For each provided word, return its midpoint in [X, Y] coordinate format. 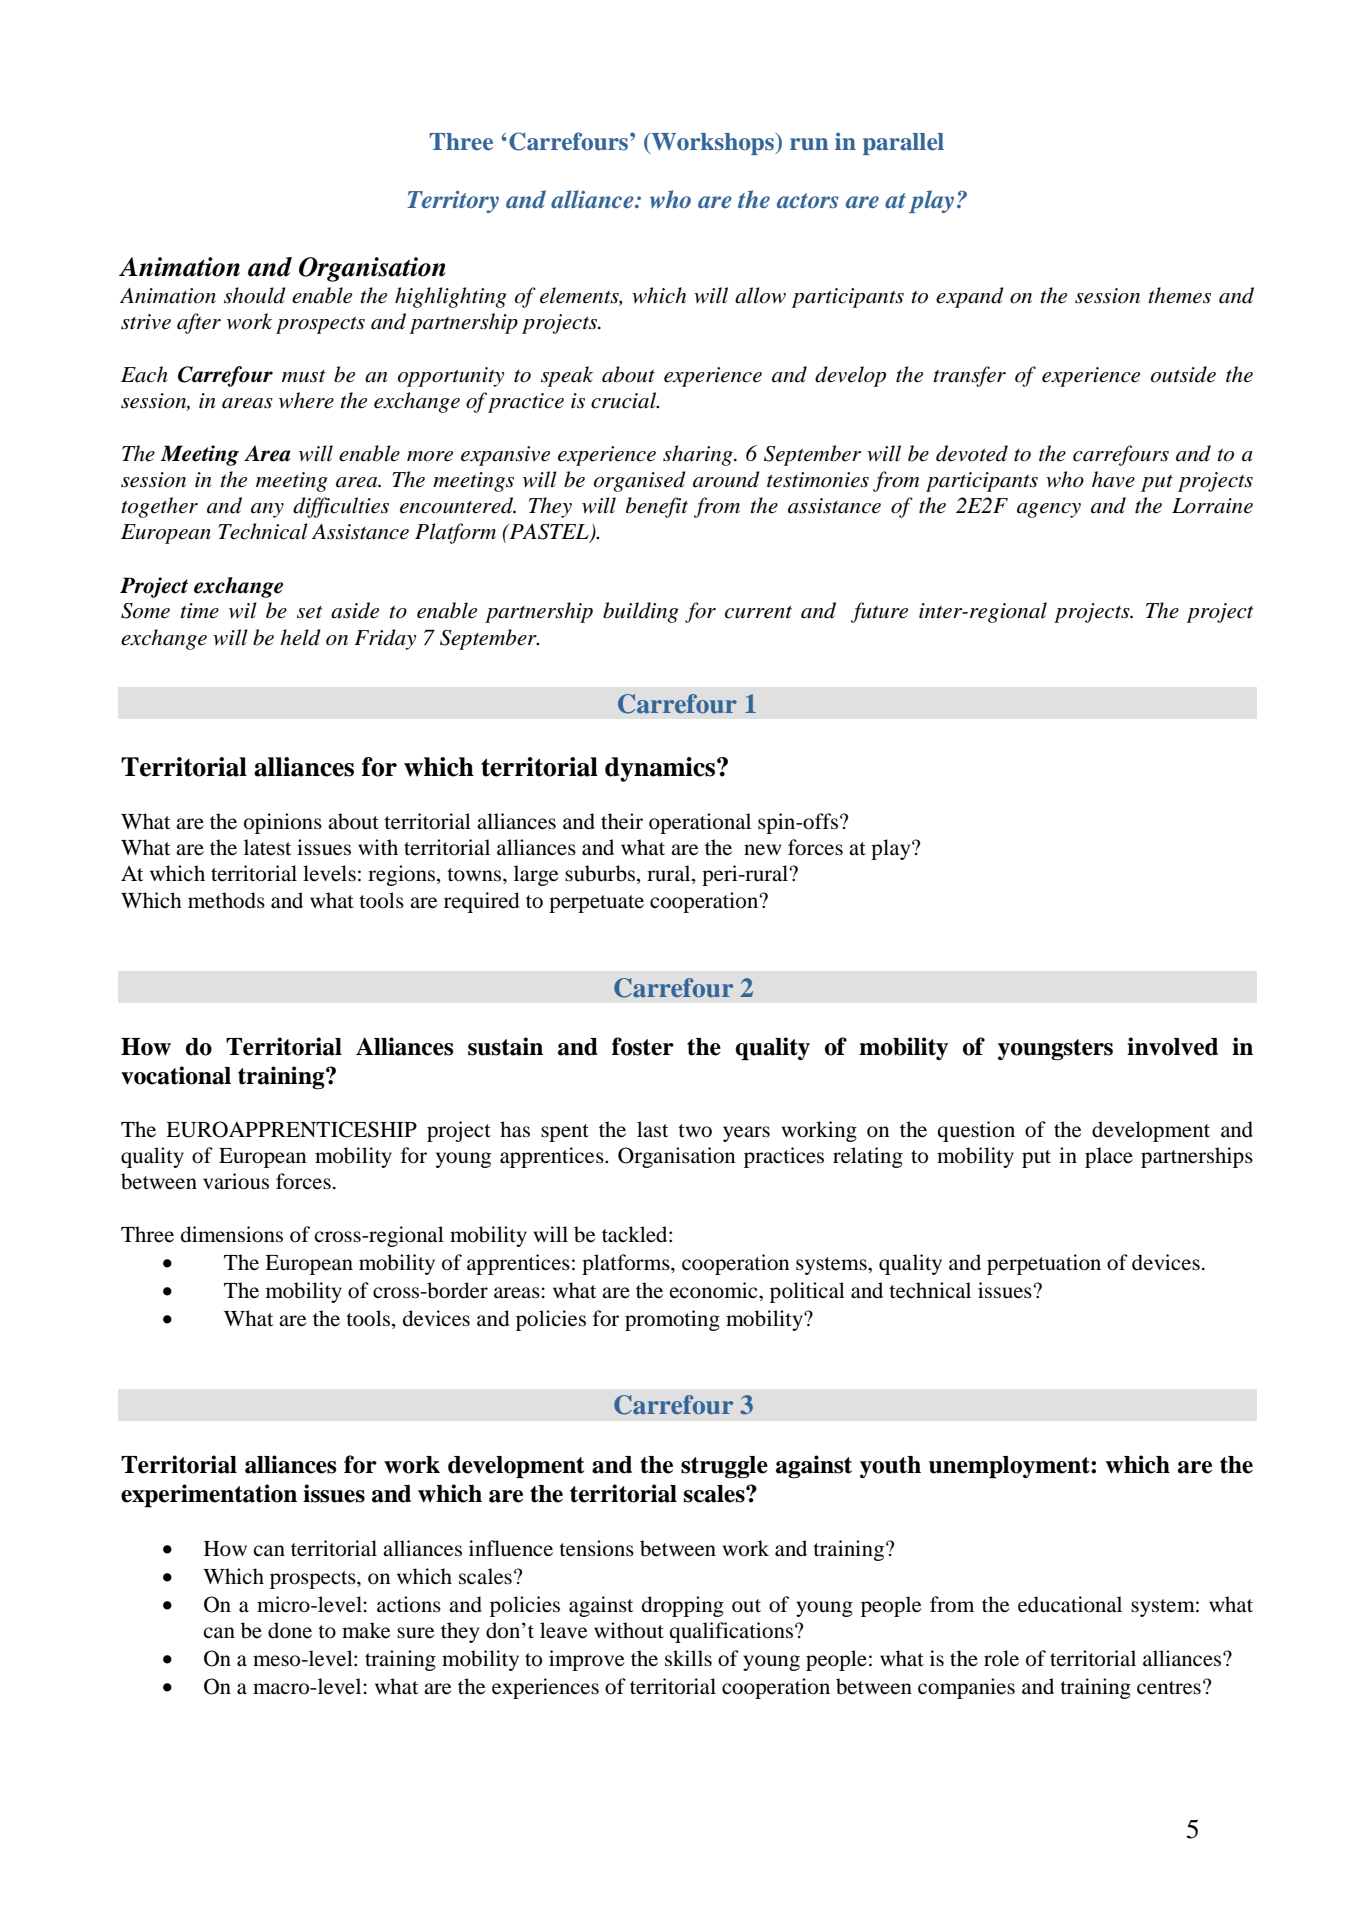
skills [688, 1658]
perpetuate [596, 904]
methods [226, 900]
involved [1172, 1046]
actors [807, 201]
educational [1070, 1604]
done [290, 1630]
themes [1179, 295]
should [255, 295]
